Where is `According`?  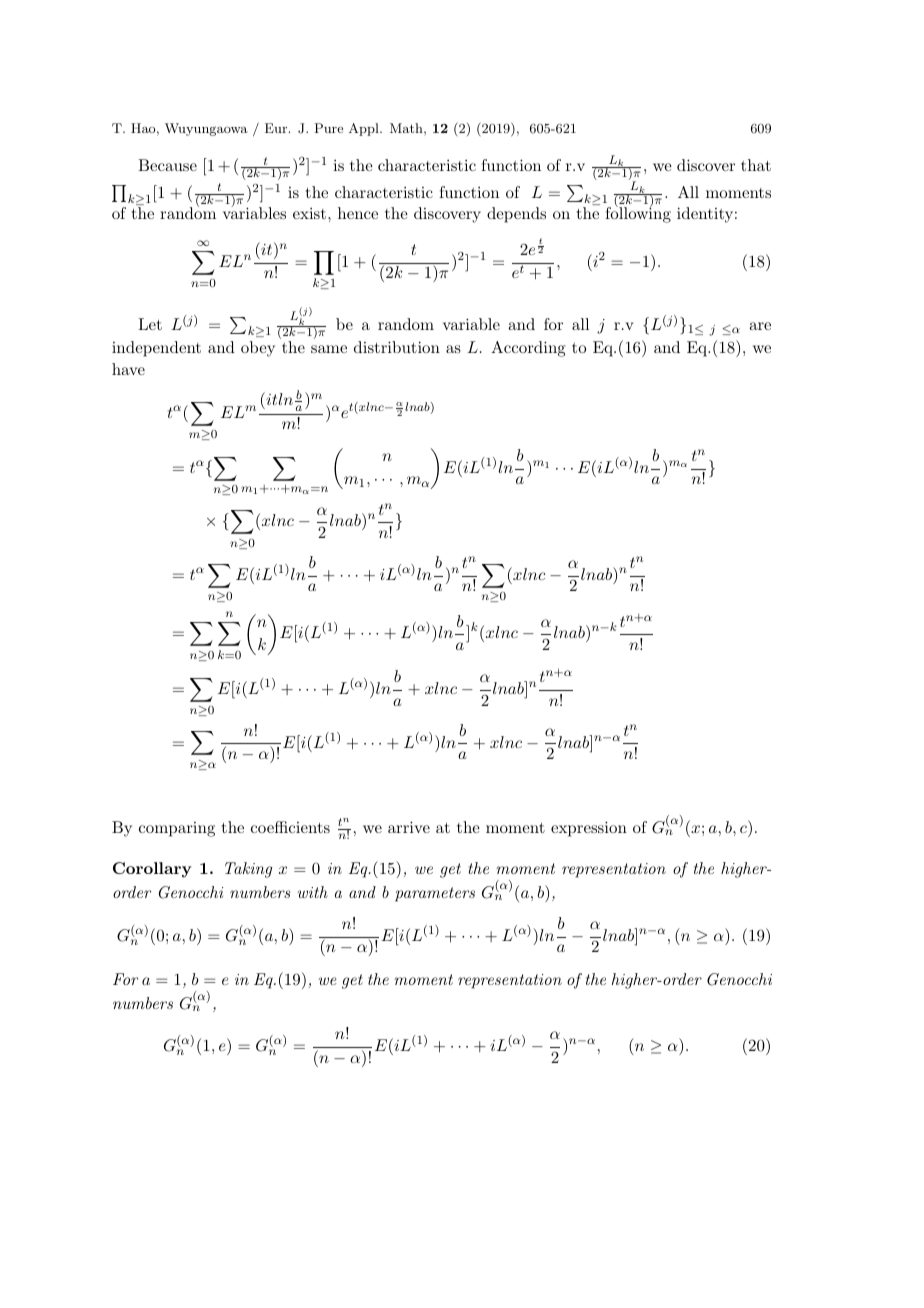
According is located at coordinates (528, 349).
